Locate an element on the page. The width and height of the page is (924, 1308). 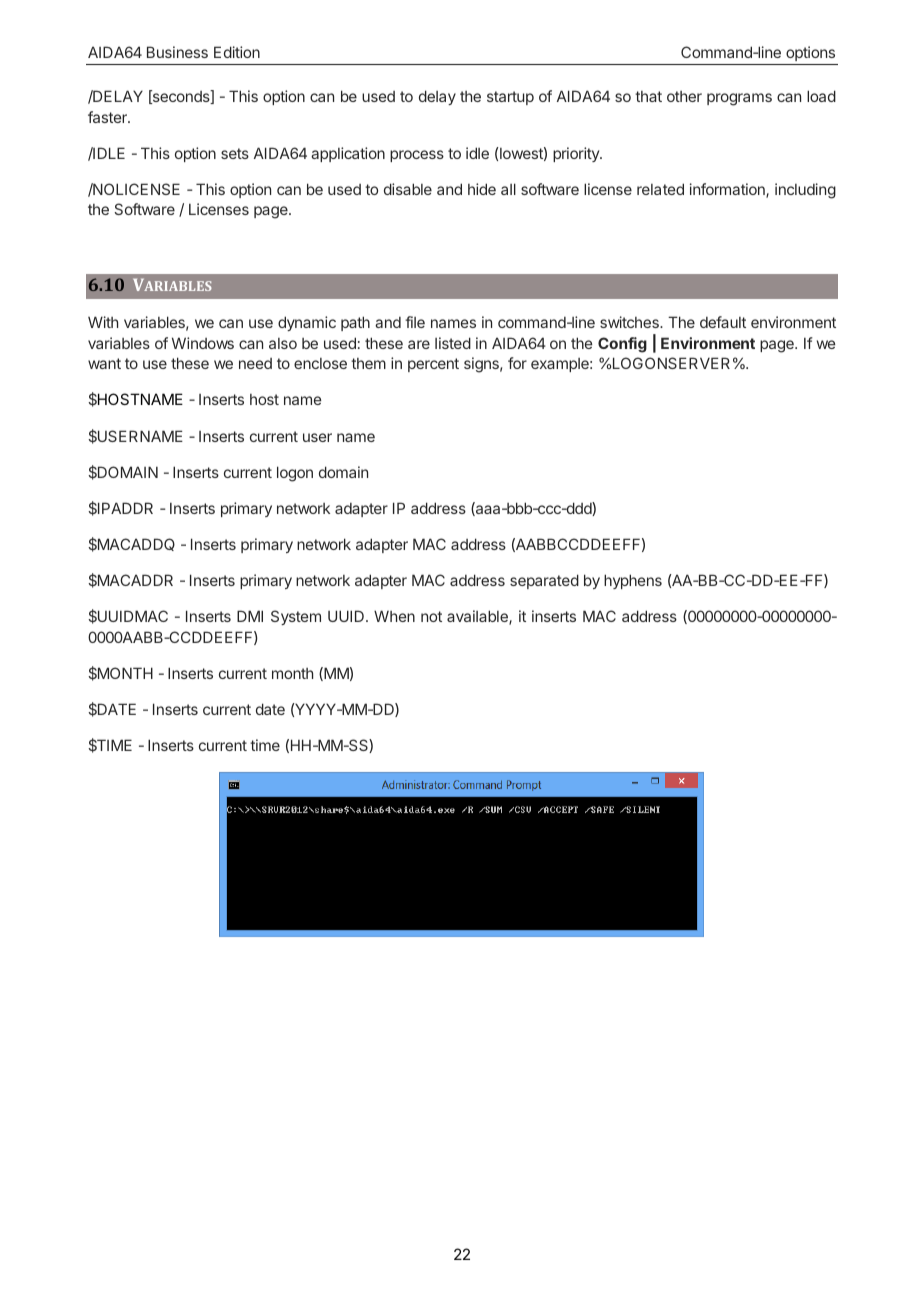
programs is located at coordinates (739, 99).
